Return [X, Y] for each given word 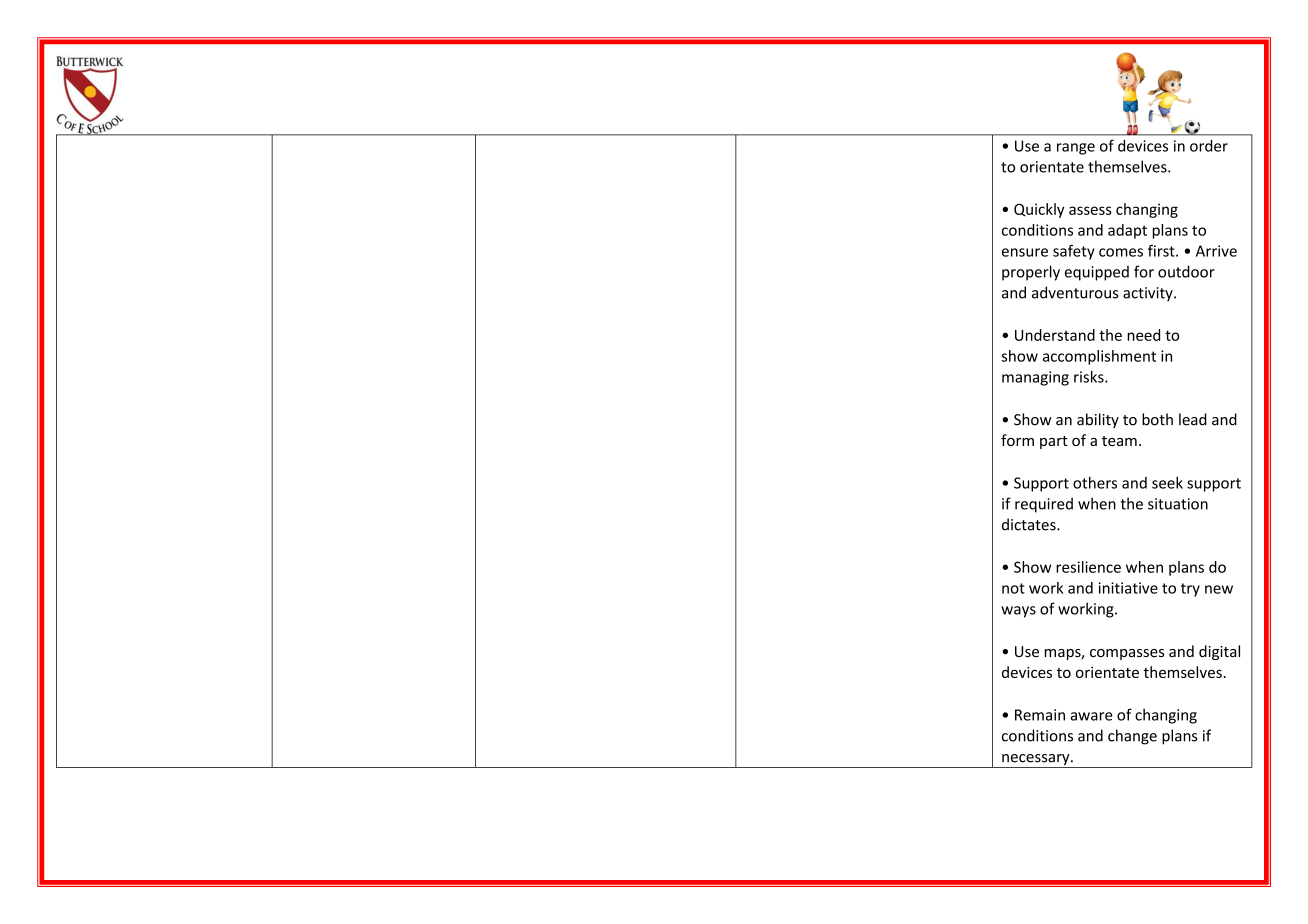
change [1132, 737]
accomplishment [1099, 357]
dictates [1030, 524]
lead [1193, 419]
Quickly [1039, 210]
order [1209, 146]
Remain [1040, 715]
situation [1178, 504]
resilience [1088, 567]
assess [1090, 210]
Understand [1055, 335]
